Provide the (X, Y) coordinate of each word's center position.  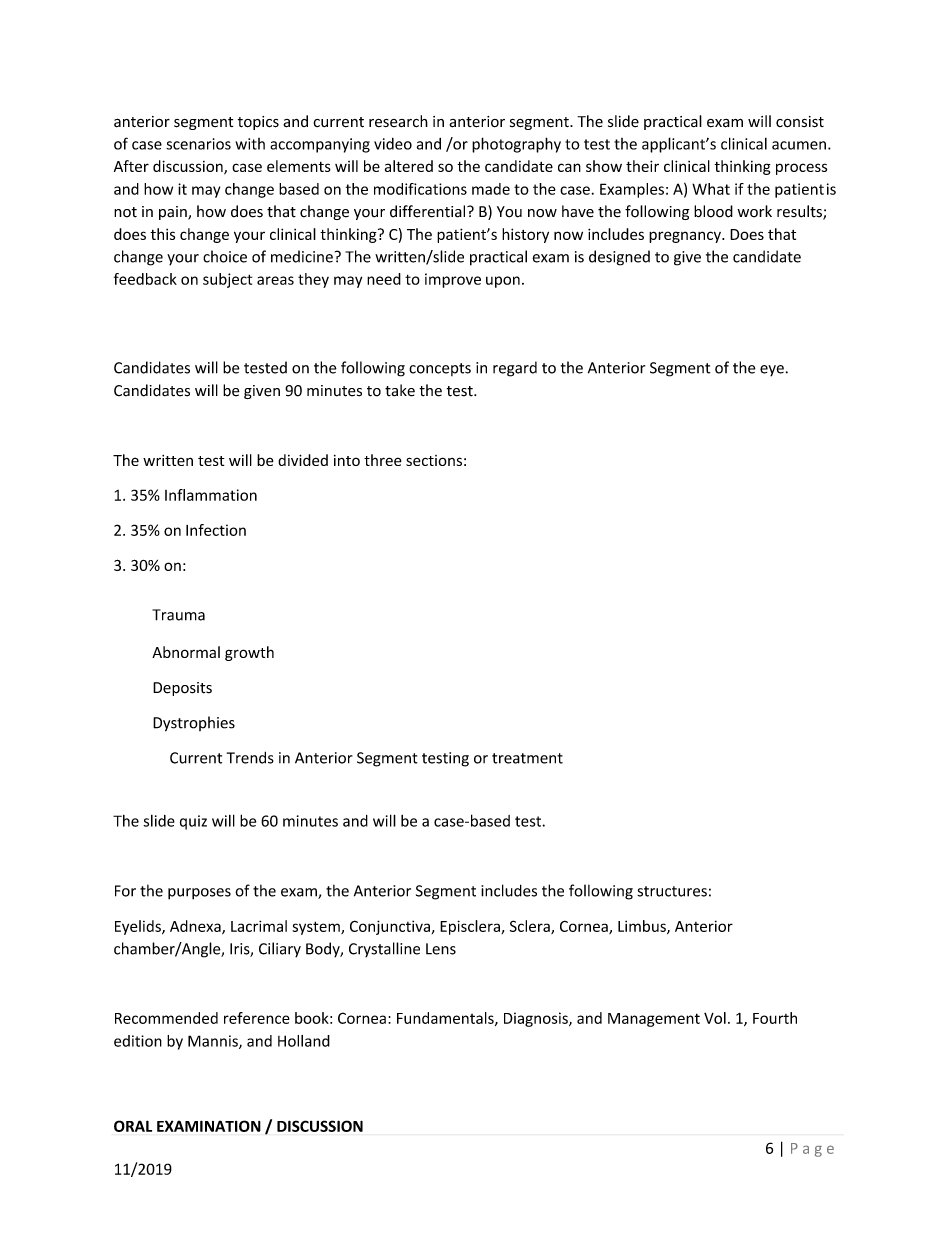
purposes (199, 894)
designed (619, 258)
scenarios (198, 144)
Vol (715, 1018)
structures (672, 891)
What (711, 189)
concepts (440, 369)
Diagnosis (537, 1019)
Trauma (178, 615)
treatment (527, 758)
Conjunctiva (390, 927)
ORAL (133, 1126)
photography (516, 145)
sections (434, 460)
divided (303, 460)
